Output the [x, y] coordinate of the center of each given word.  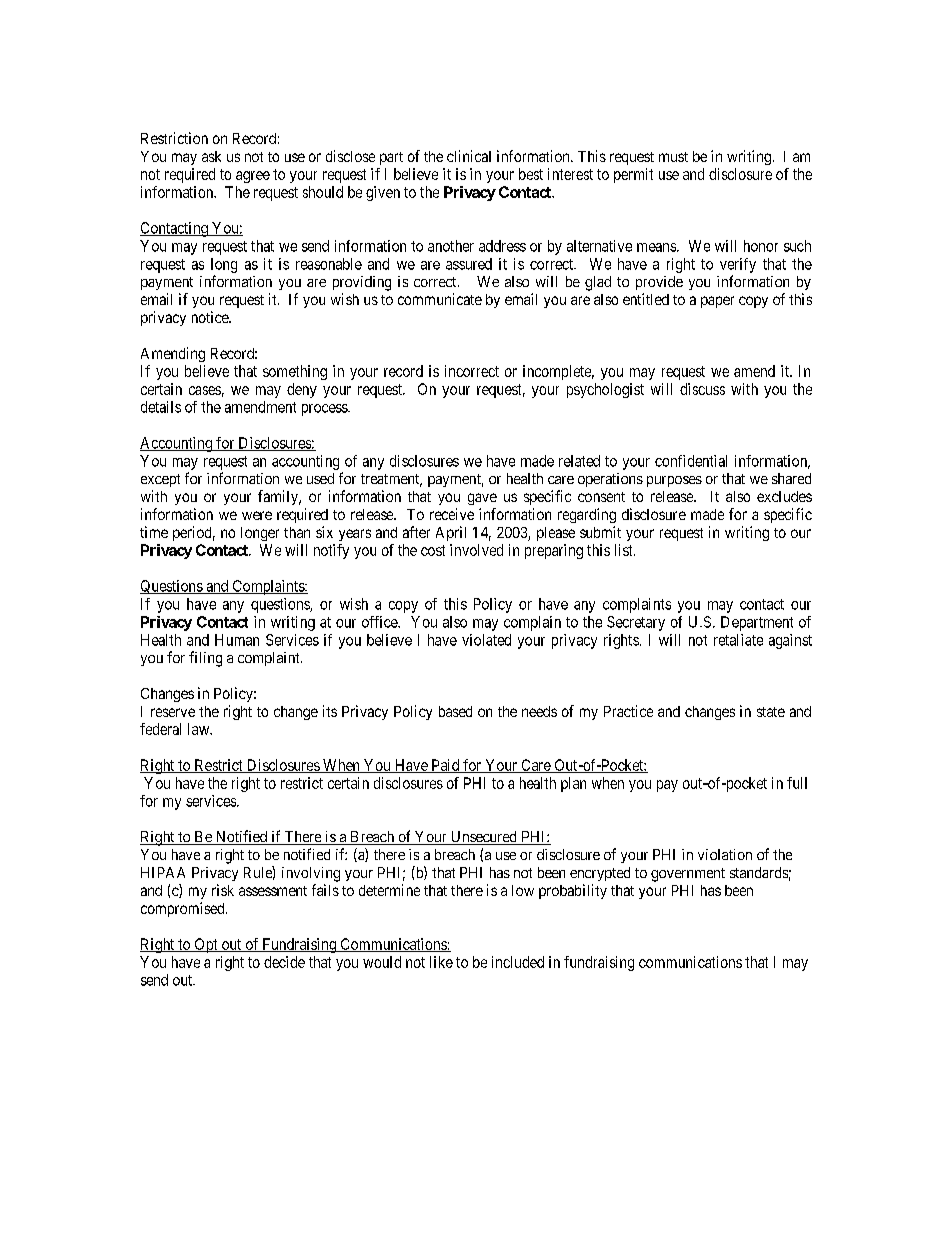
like [441, 962]
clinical [469, 156]
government [688, 875]
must [673, 157]
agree [253, 177]
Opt [206, 945]
